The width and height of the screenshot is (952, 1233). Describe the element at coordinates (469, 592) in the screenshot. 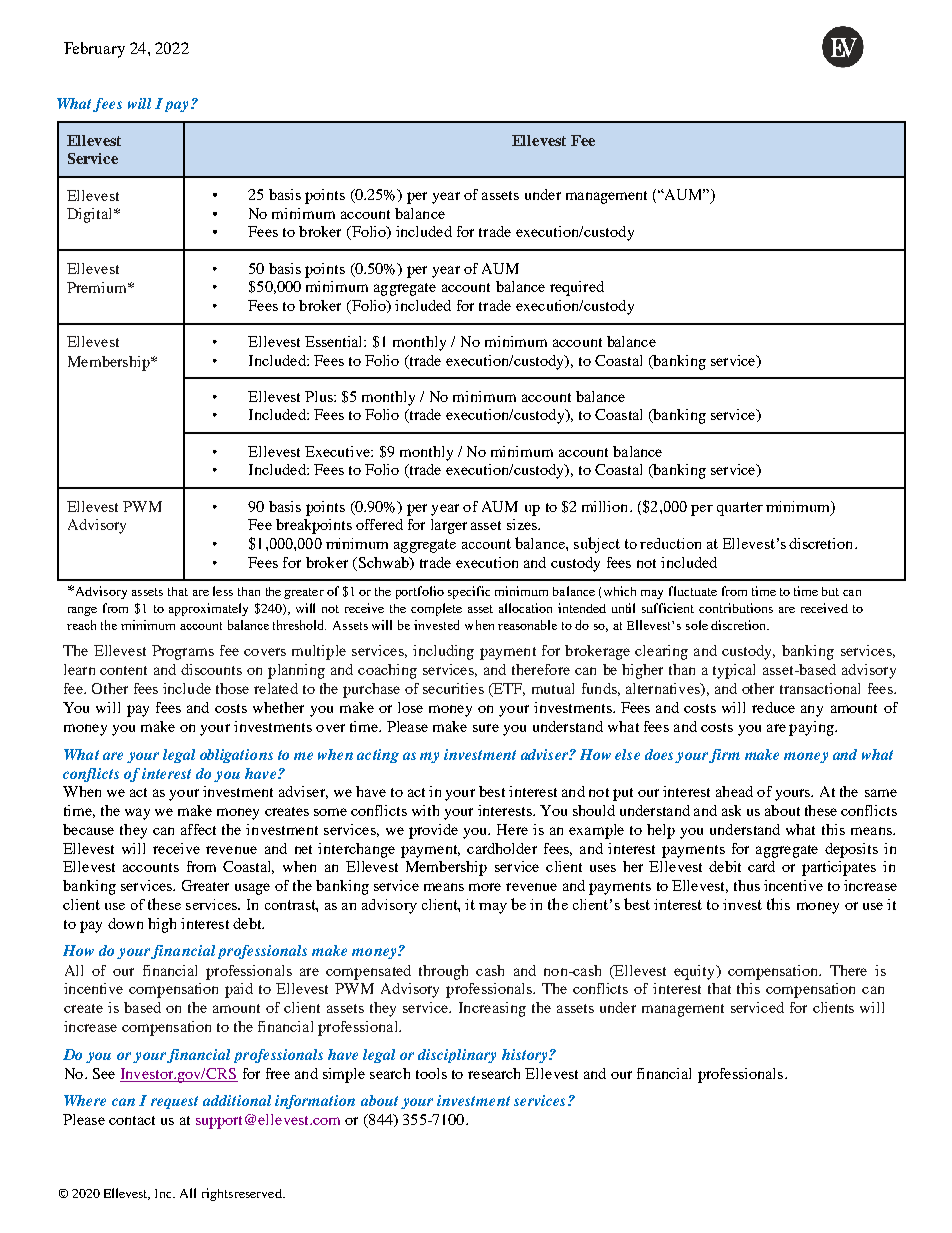

I see `specific` at that location.
